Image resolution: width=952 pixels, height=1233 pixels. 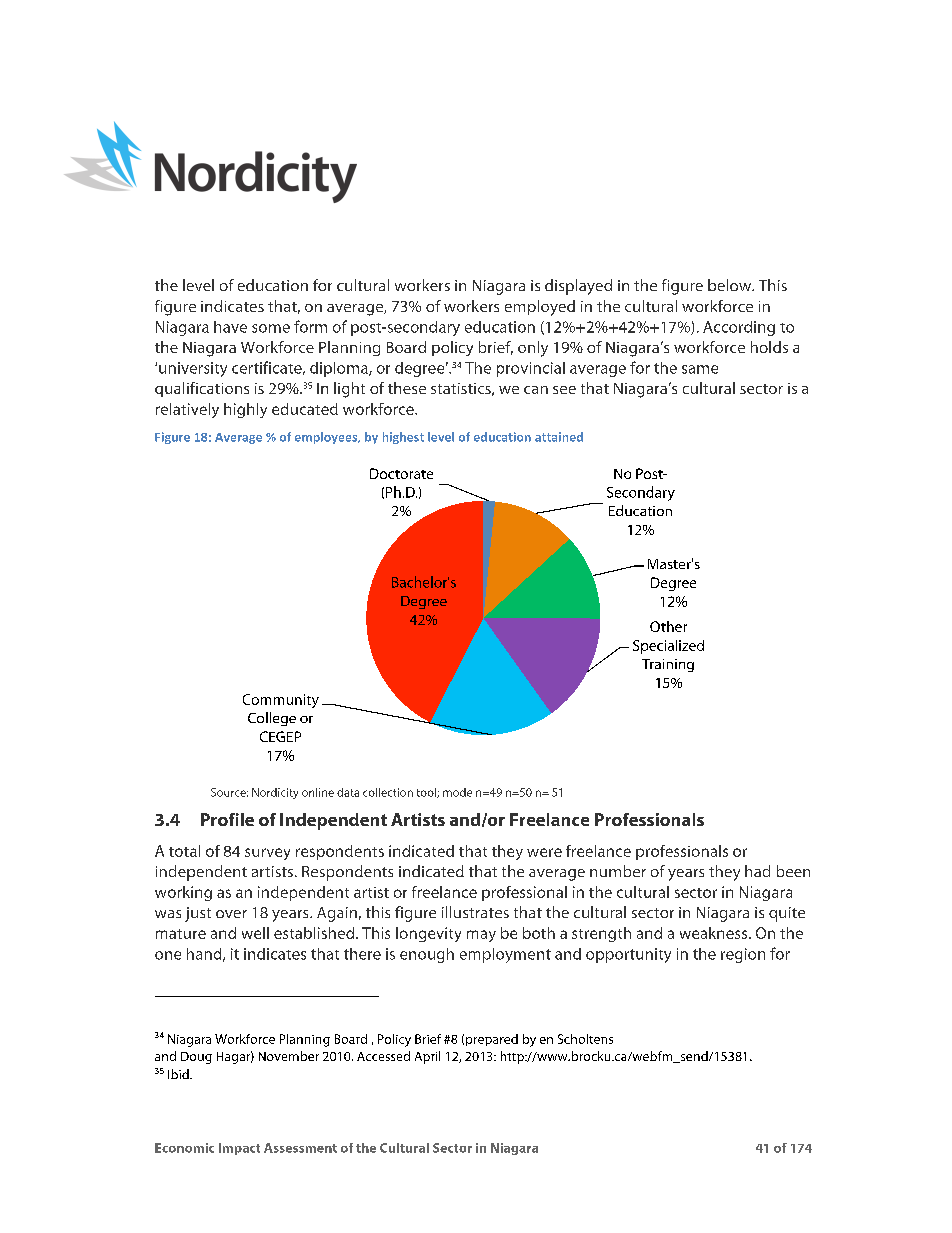 What do you see at coordinates (540, 308) in the screenshot?
I see `employed` at bounding box center [540, 308].
